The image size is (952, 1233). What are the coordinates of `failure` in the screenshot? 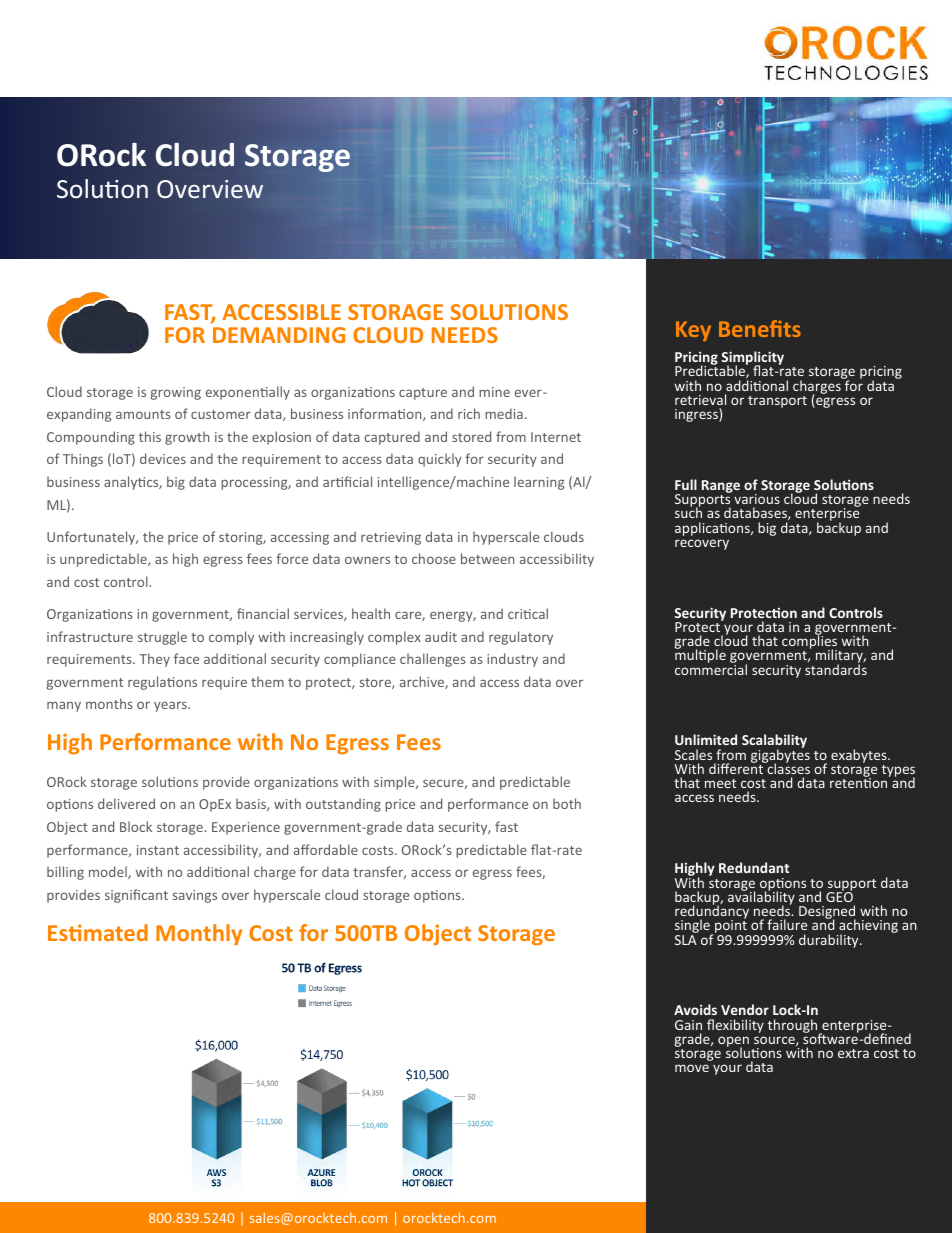 It's located at (787, 924).
